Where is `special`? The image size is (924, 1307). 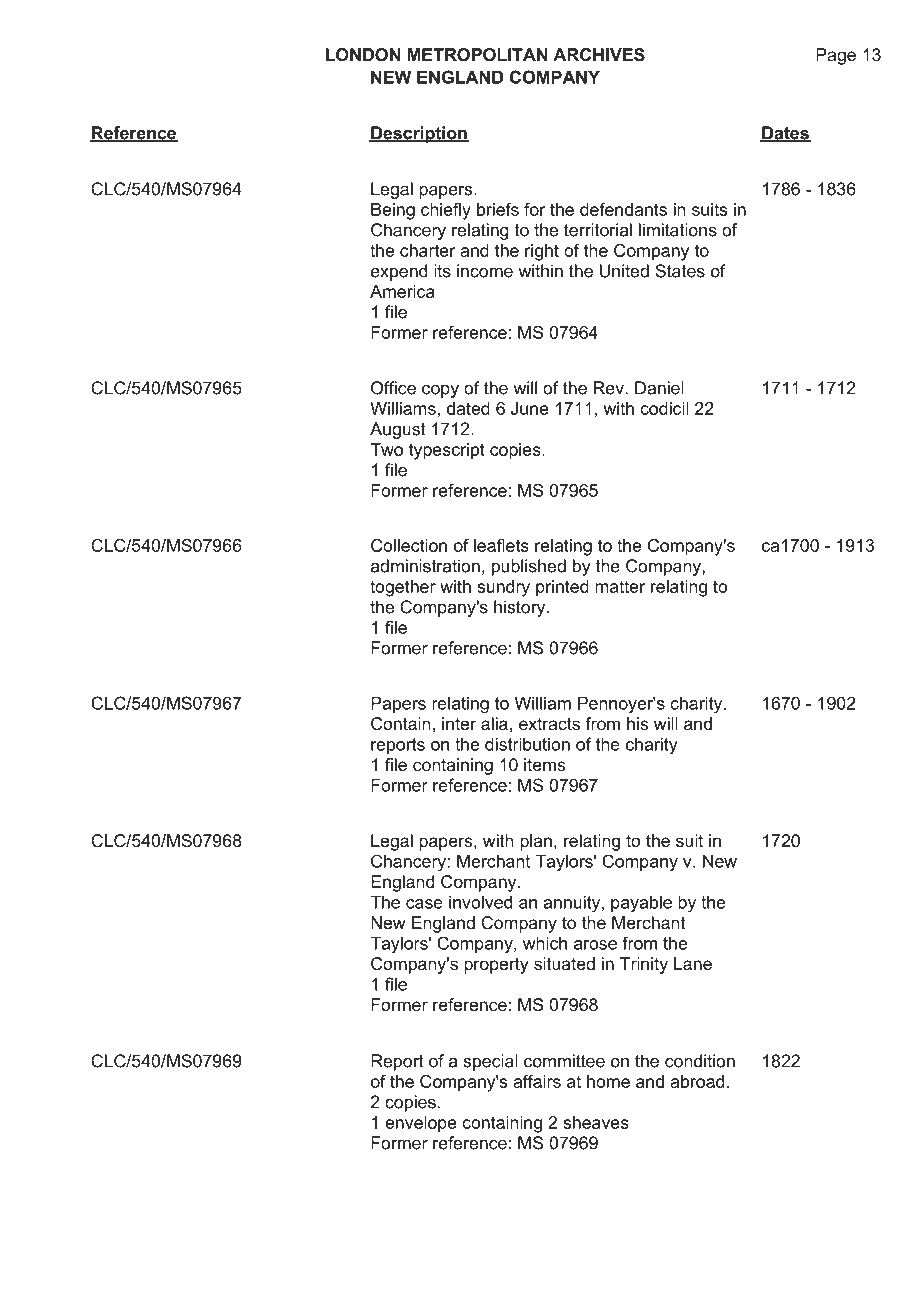
special is located at coordinates (490, 1062).
